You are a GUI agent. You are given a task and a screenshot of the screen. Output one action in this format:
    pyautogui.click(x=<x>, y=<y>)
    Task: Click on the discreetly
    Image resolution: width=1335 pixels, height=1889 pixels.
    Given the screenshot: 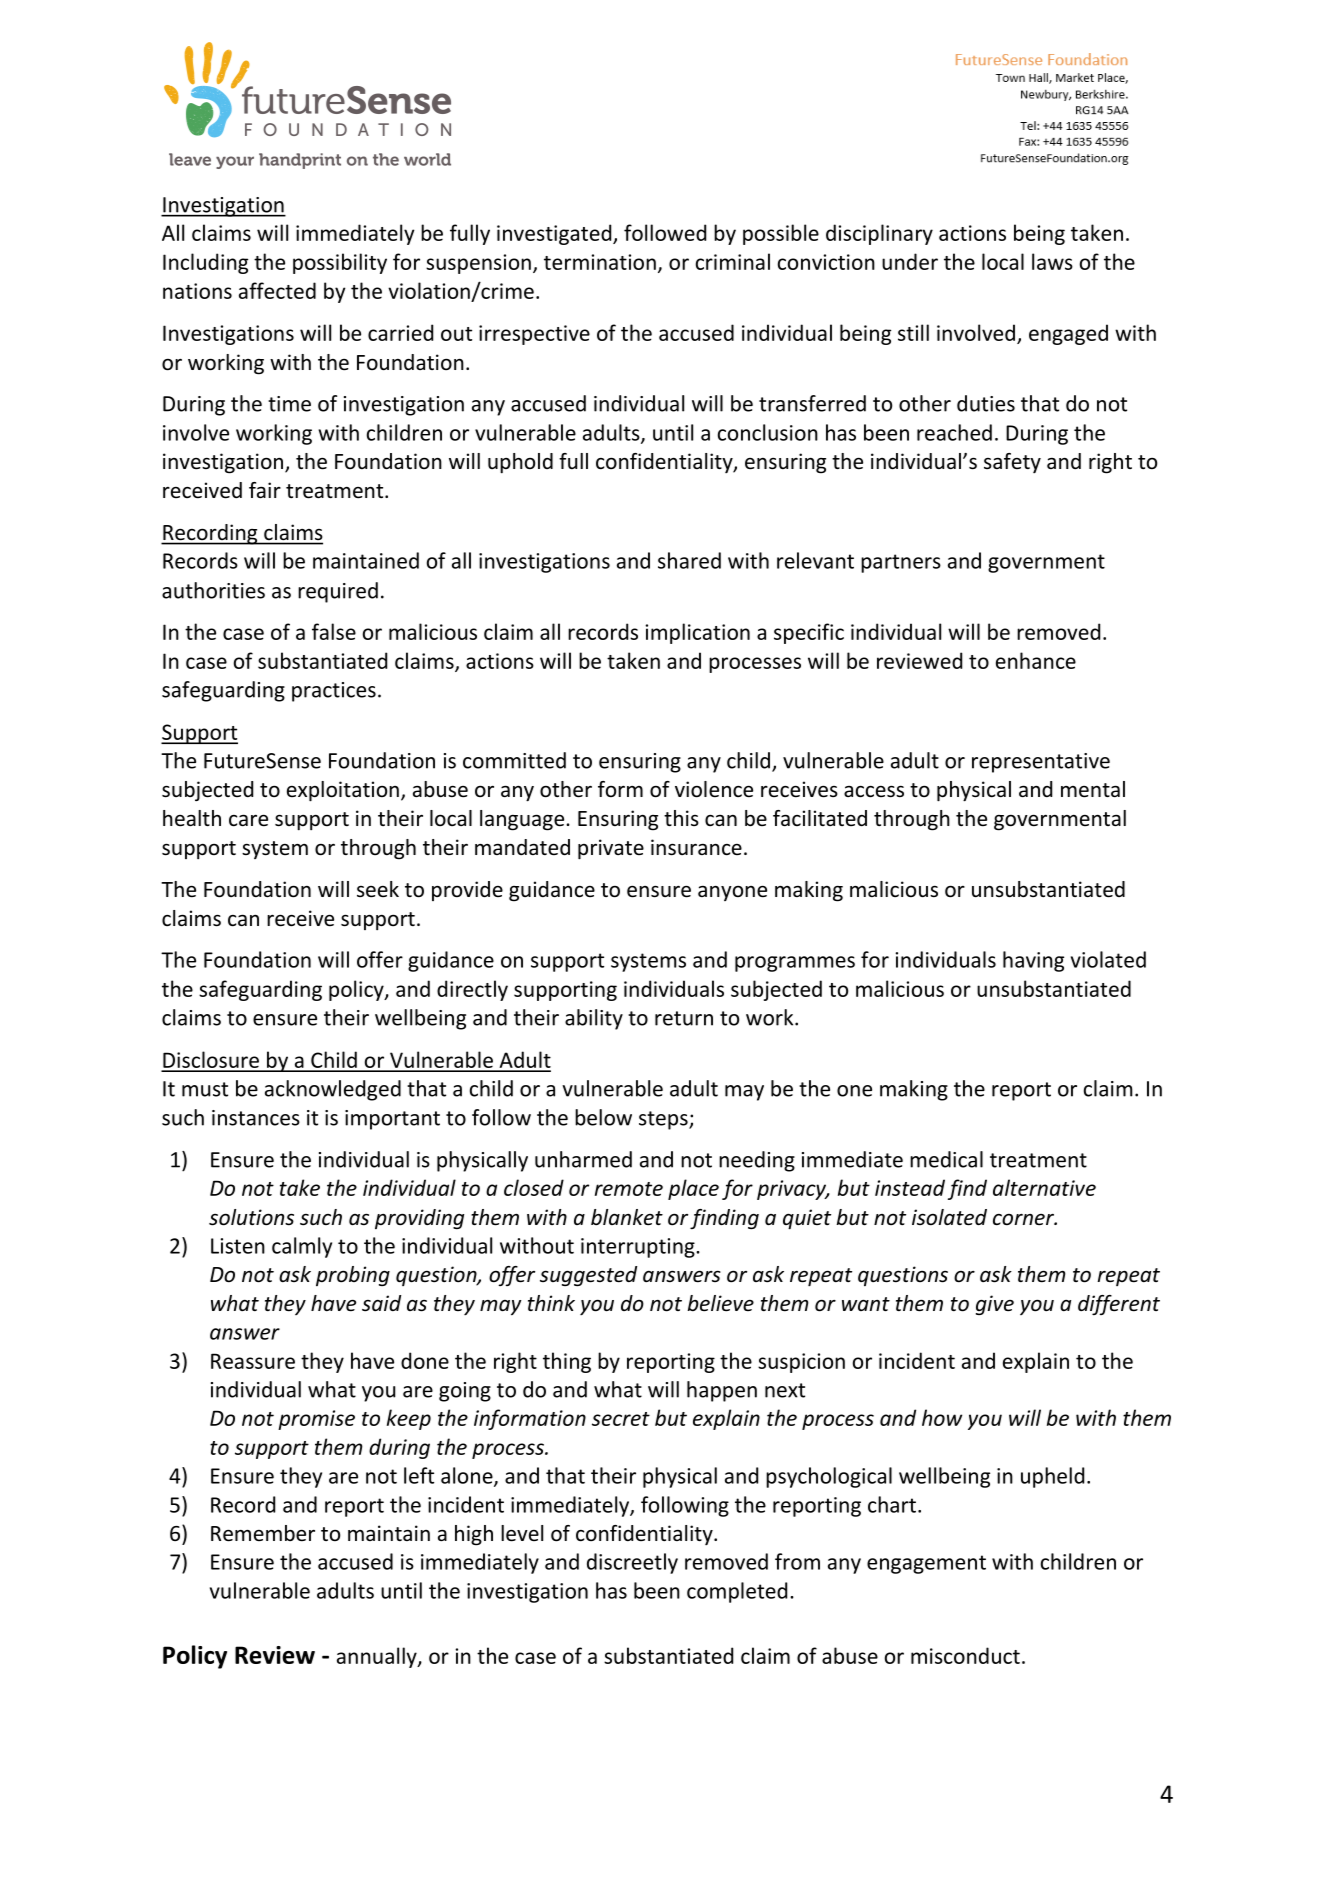 What is the action you would take?
    pyautogui.click(x=632, y=1563)
